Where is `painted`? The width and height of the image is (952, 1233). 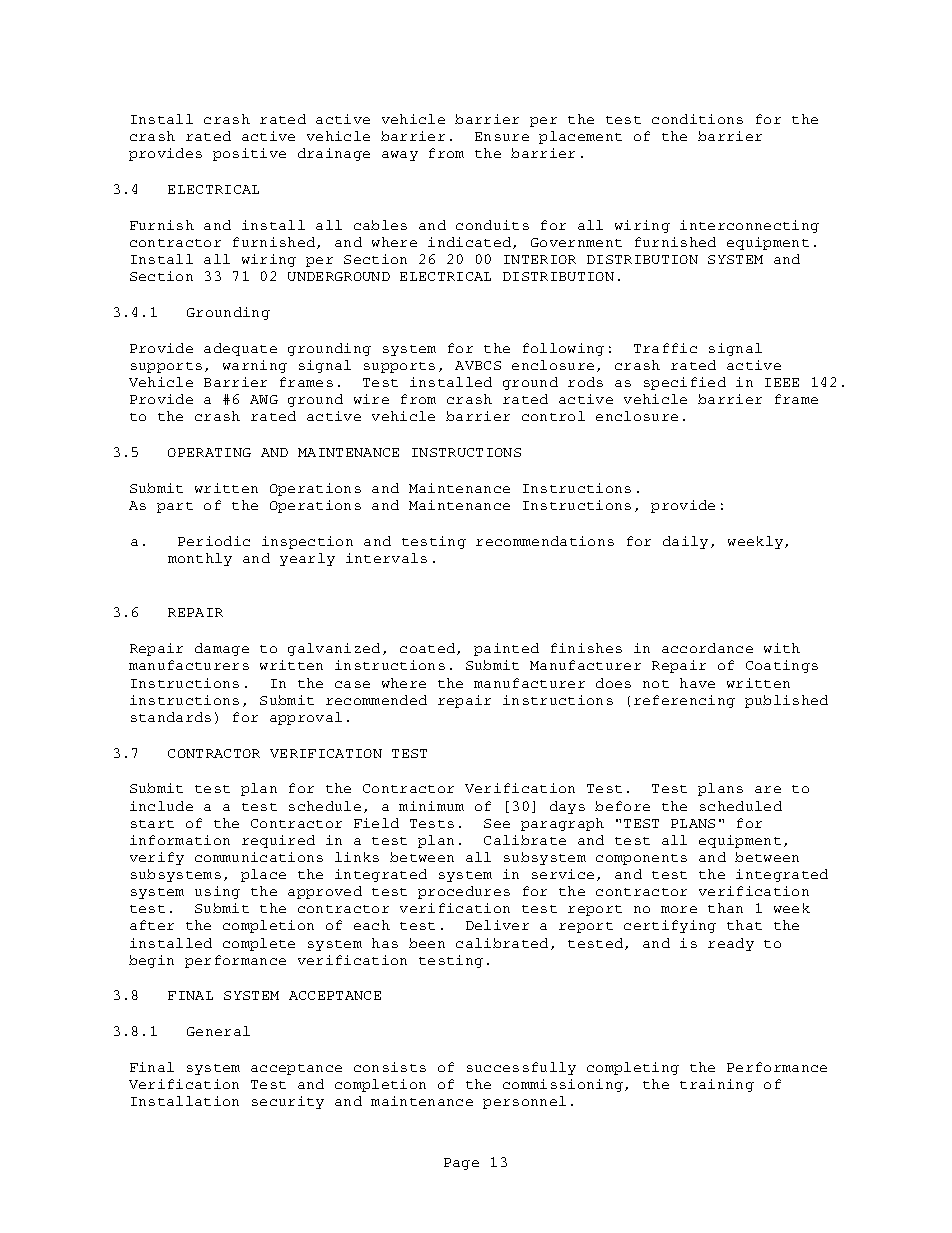 painted is located at coordinates (506, 649).
